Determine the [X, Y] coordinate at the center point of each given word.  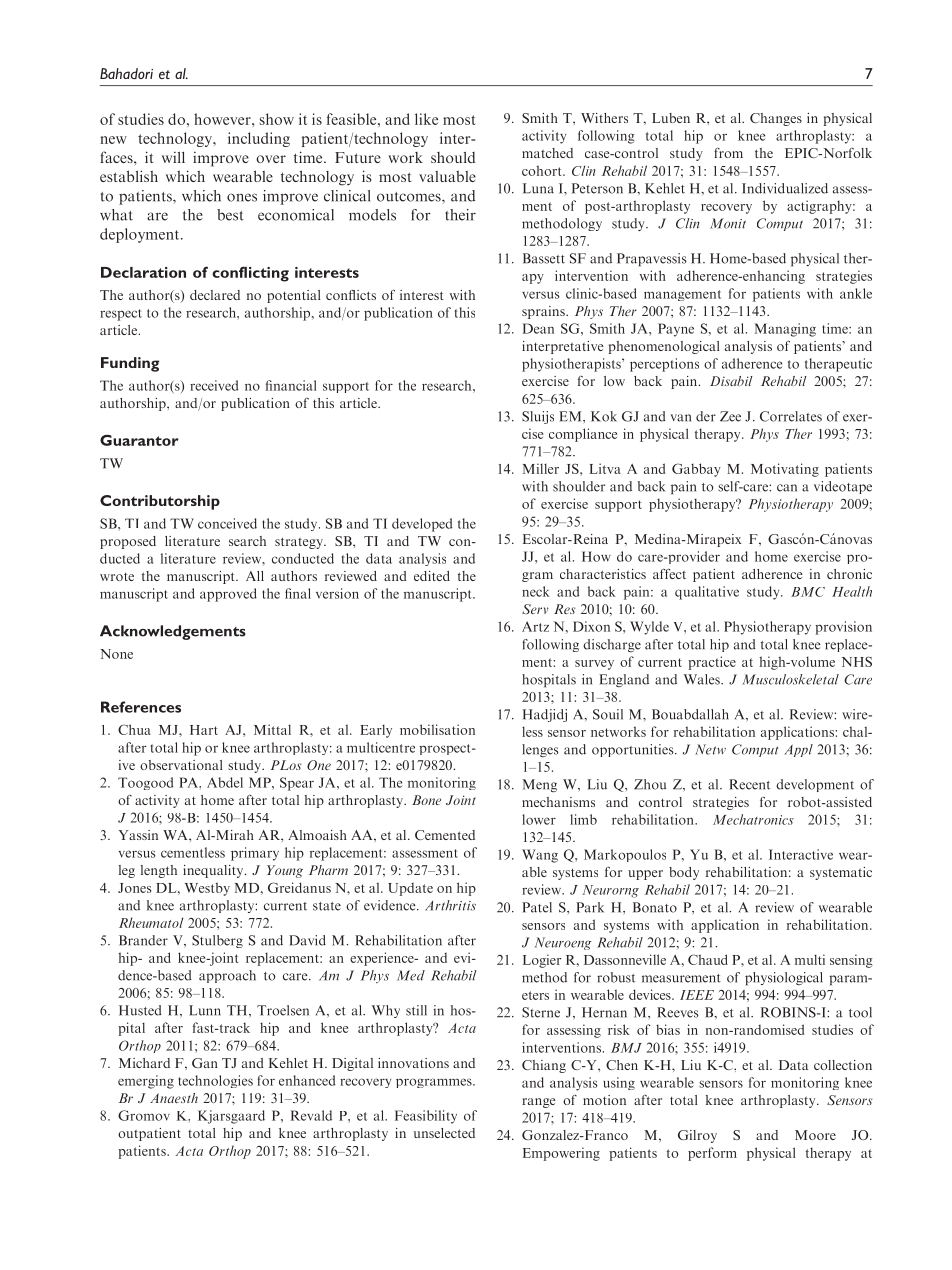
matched [547, 153]
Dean [538, 328]
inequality [214, 871]
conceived [227, 523]
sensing [851, 961]
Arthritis [450, 905]
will [173, 157]
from [728, 153]
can [787, 488]
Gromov [144, 1115]
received [214, 385]
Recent [749, 784]
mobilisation [437, 729]
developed [422, 525]
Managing [785, 330]
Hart [204, 730]
